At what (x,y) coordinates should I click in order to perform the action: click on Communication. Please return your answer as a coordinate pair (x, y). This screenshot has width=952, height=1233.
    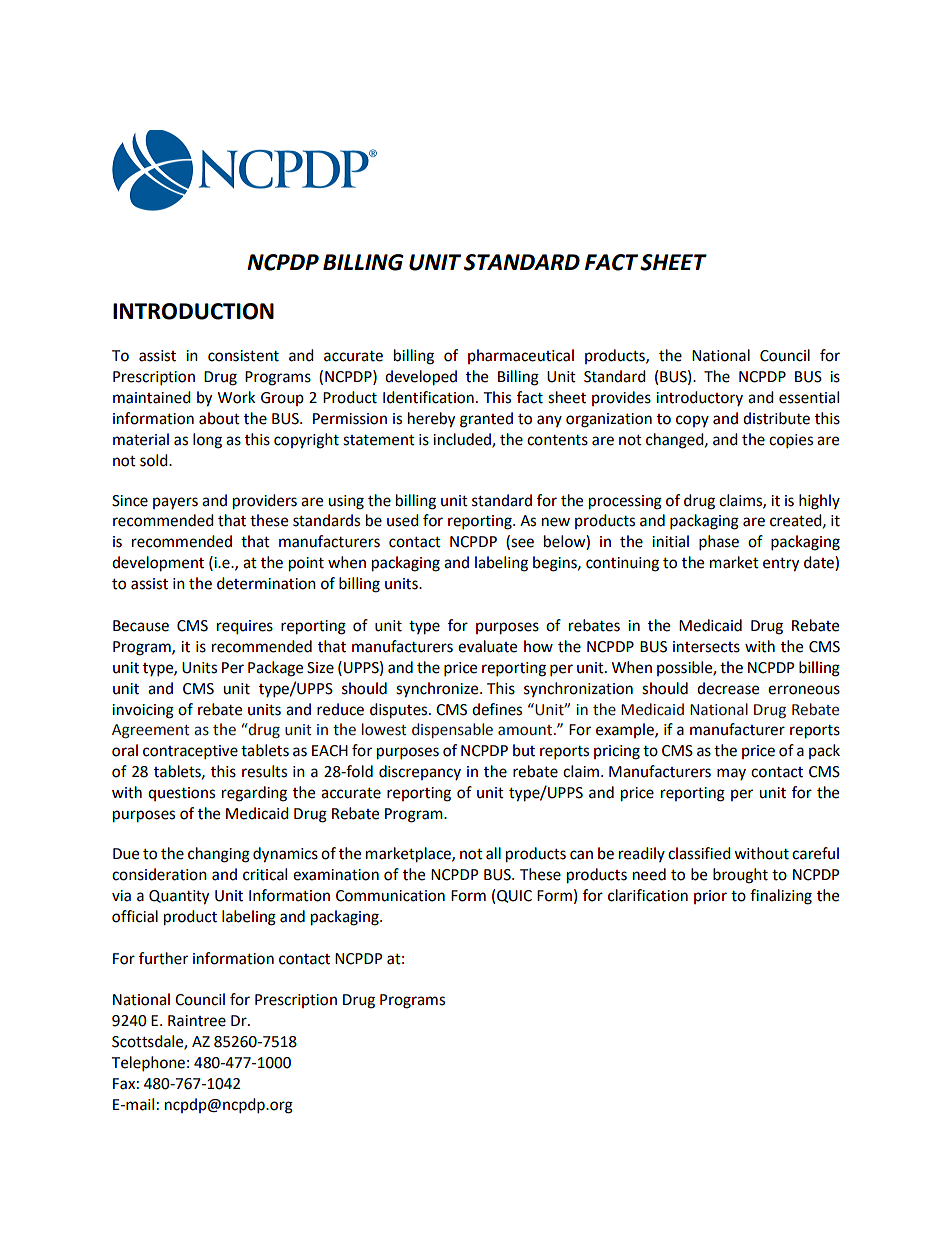
    Looking at the image, I should click on (390, 896).
